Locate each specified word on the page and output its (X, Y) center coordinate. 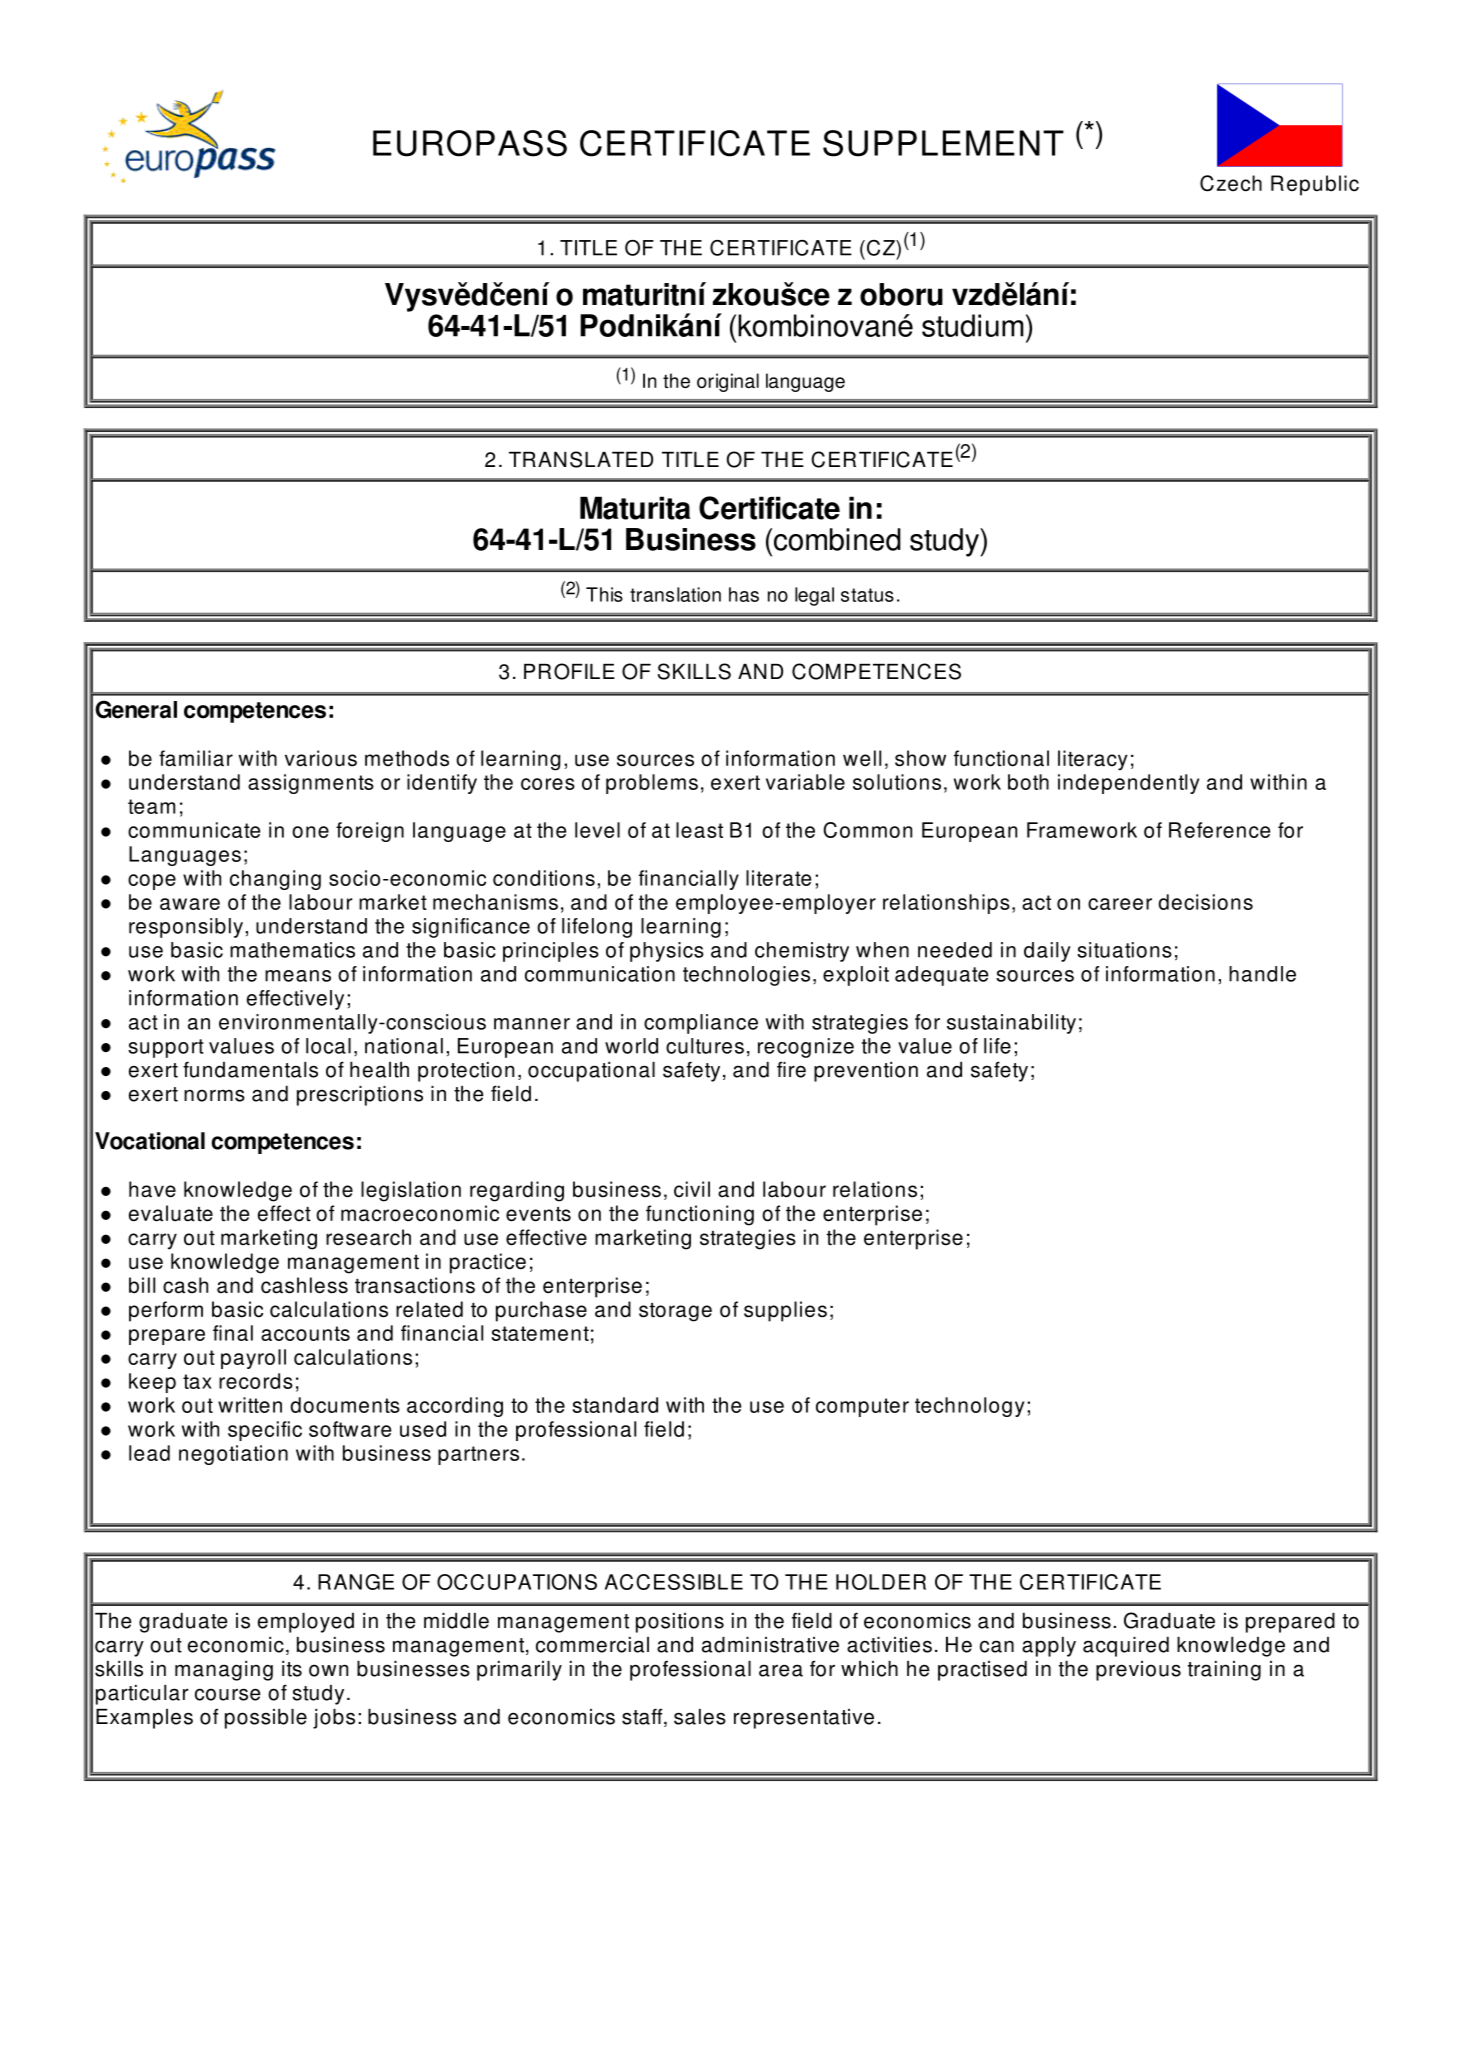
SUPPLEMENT (943, 143)
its (292, 1669)
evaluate (171, 1213)
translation (675, 594)
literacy (1093, 760)
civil (692, 1189)
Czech (1231, 183)
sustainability (1011, 1024)
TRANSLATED (581, 459)
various (321, 758)
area (781, 1670)
